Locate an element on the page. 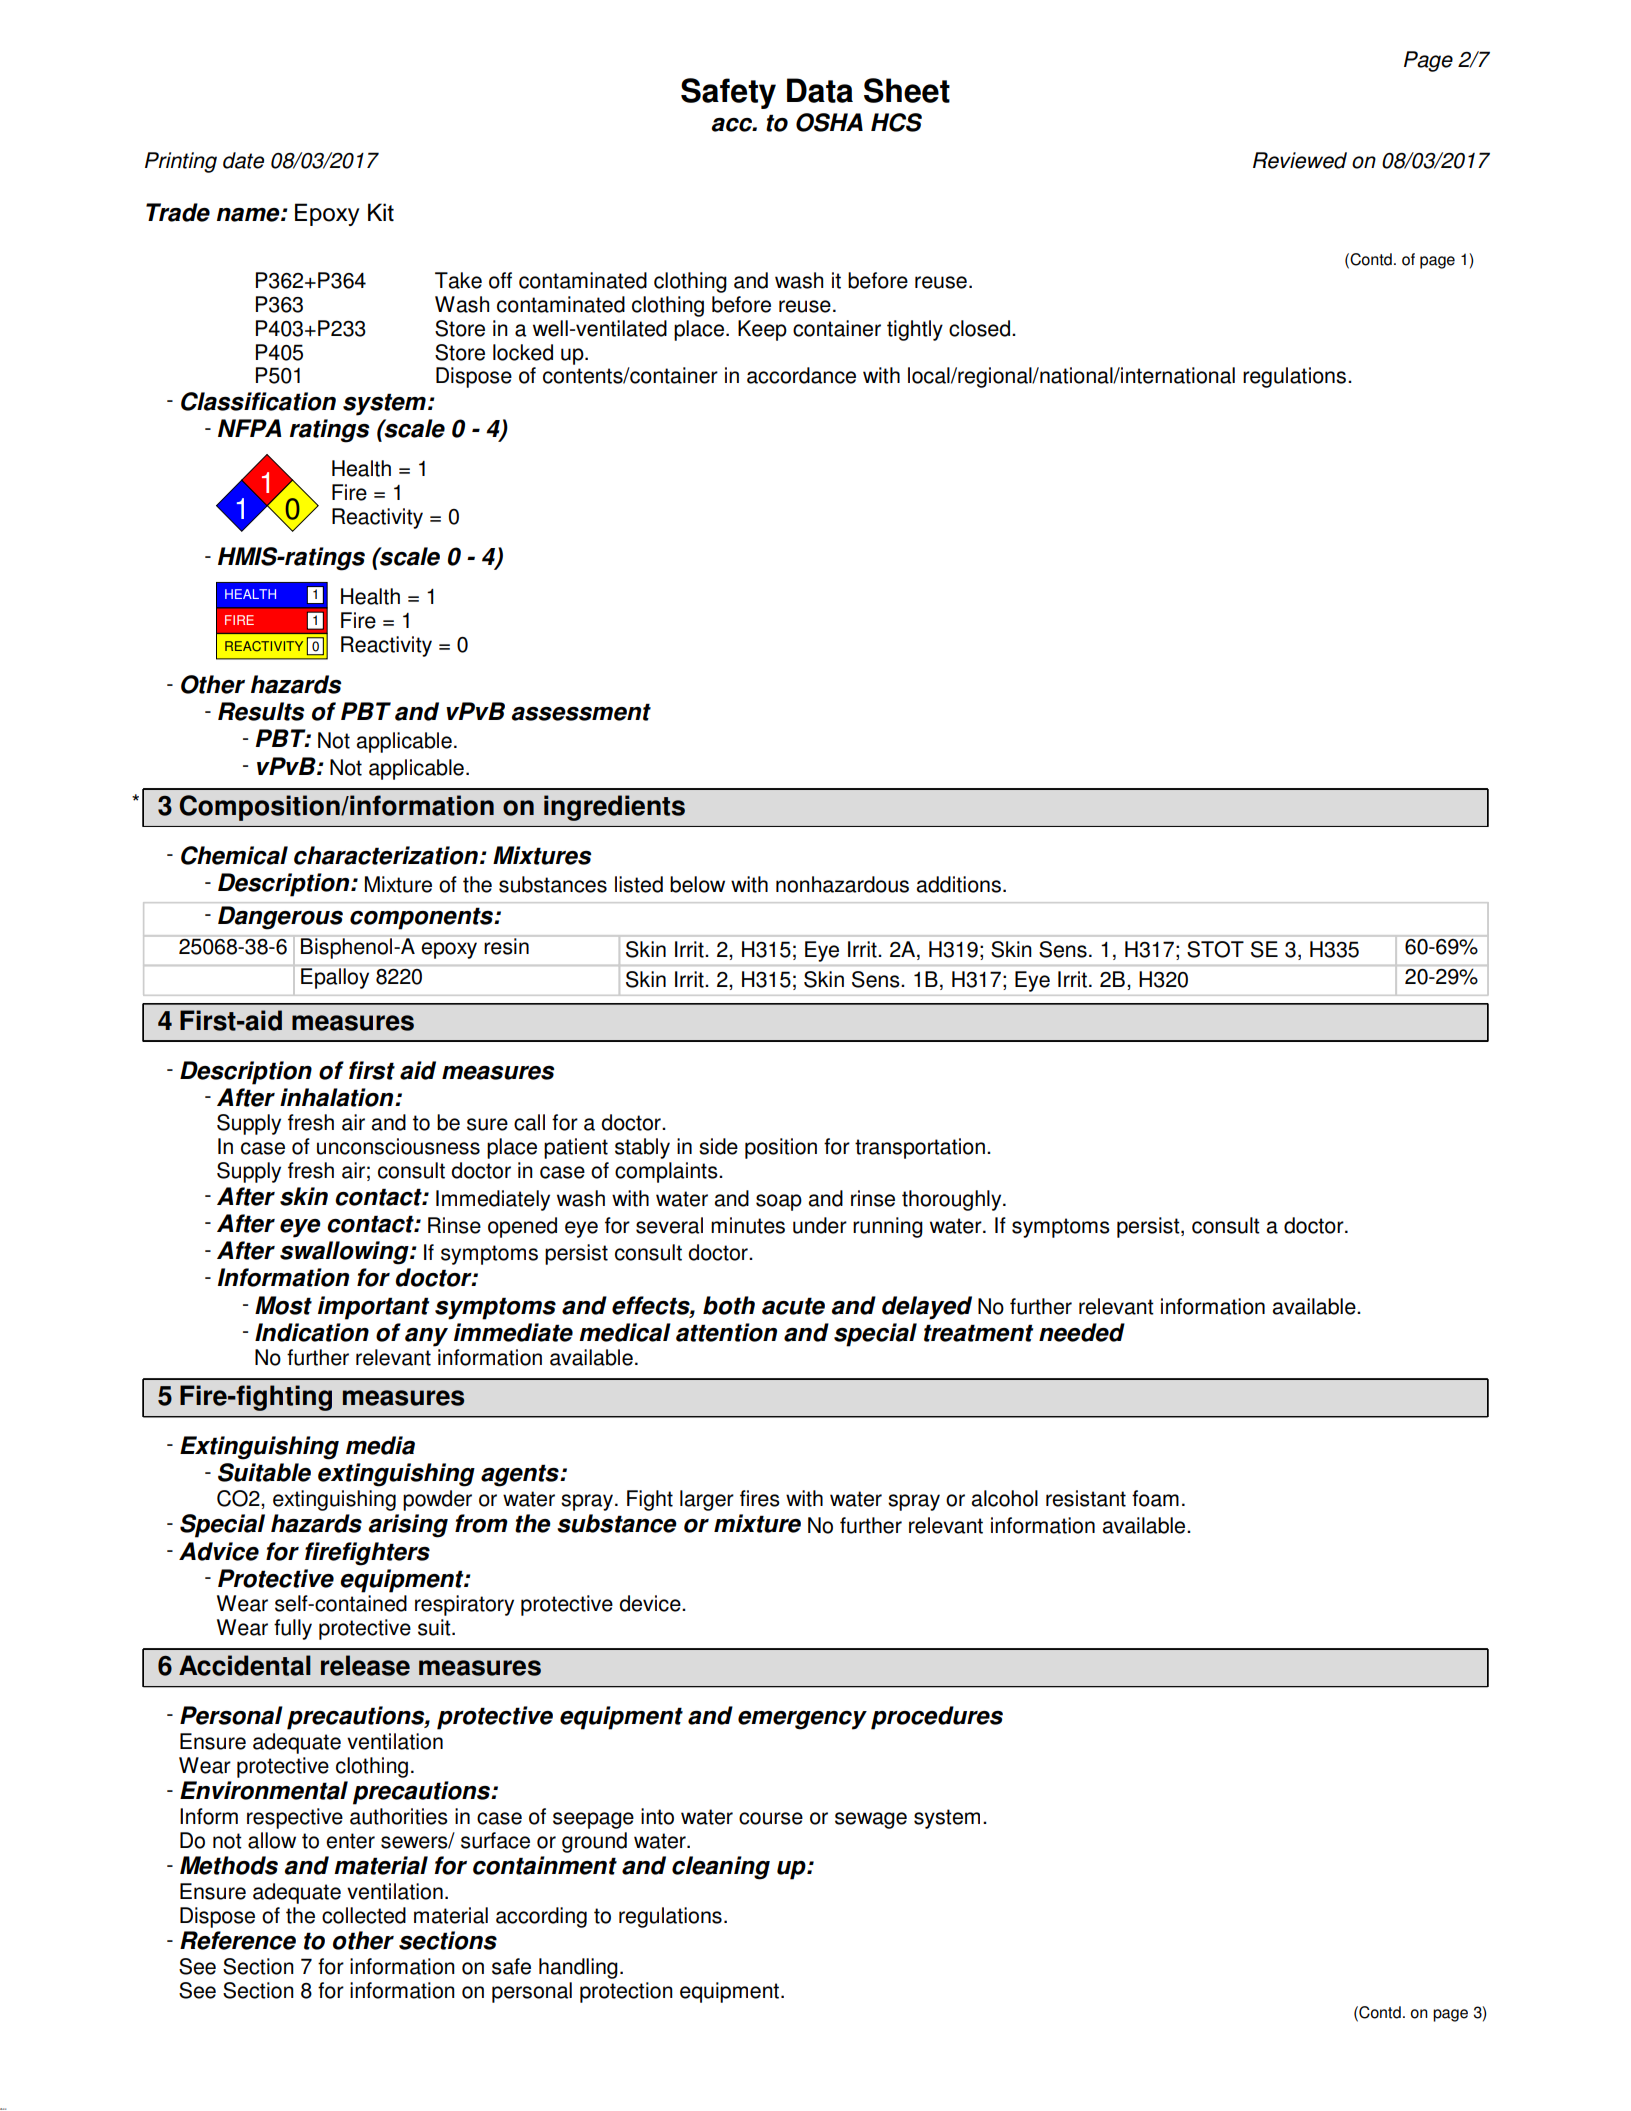 The height and width of the image is (2111, 1631). inhalation is located at coordinates (338, 1097).
